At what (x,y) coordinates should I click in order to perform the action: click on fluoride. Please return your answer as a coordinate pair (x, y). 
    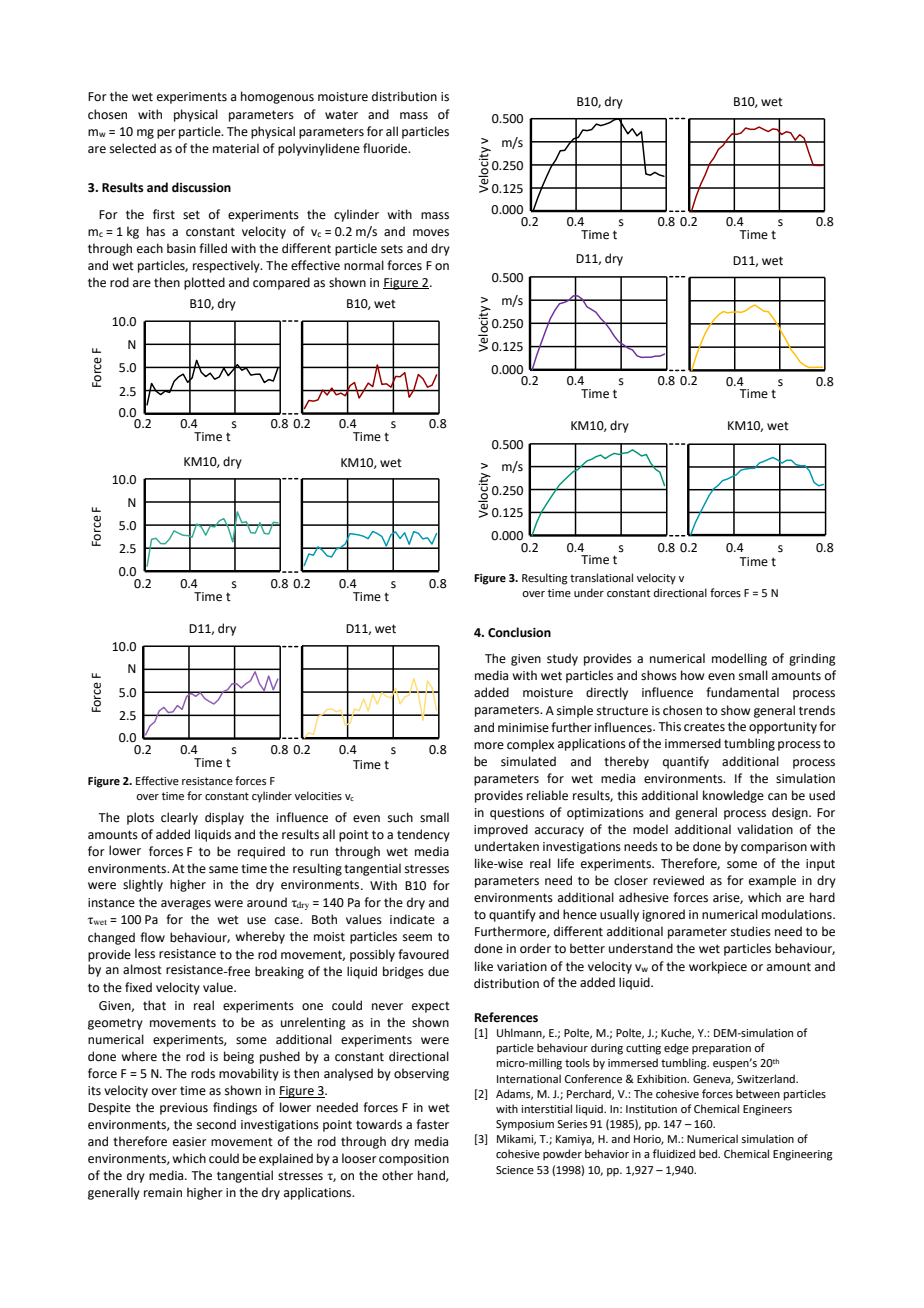
    Looking at the image, I should click on (386, 148).
